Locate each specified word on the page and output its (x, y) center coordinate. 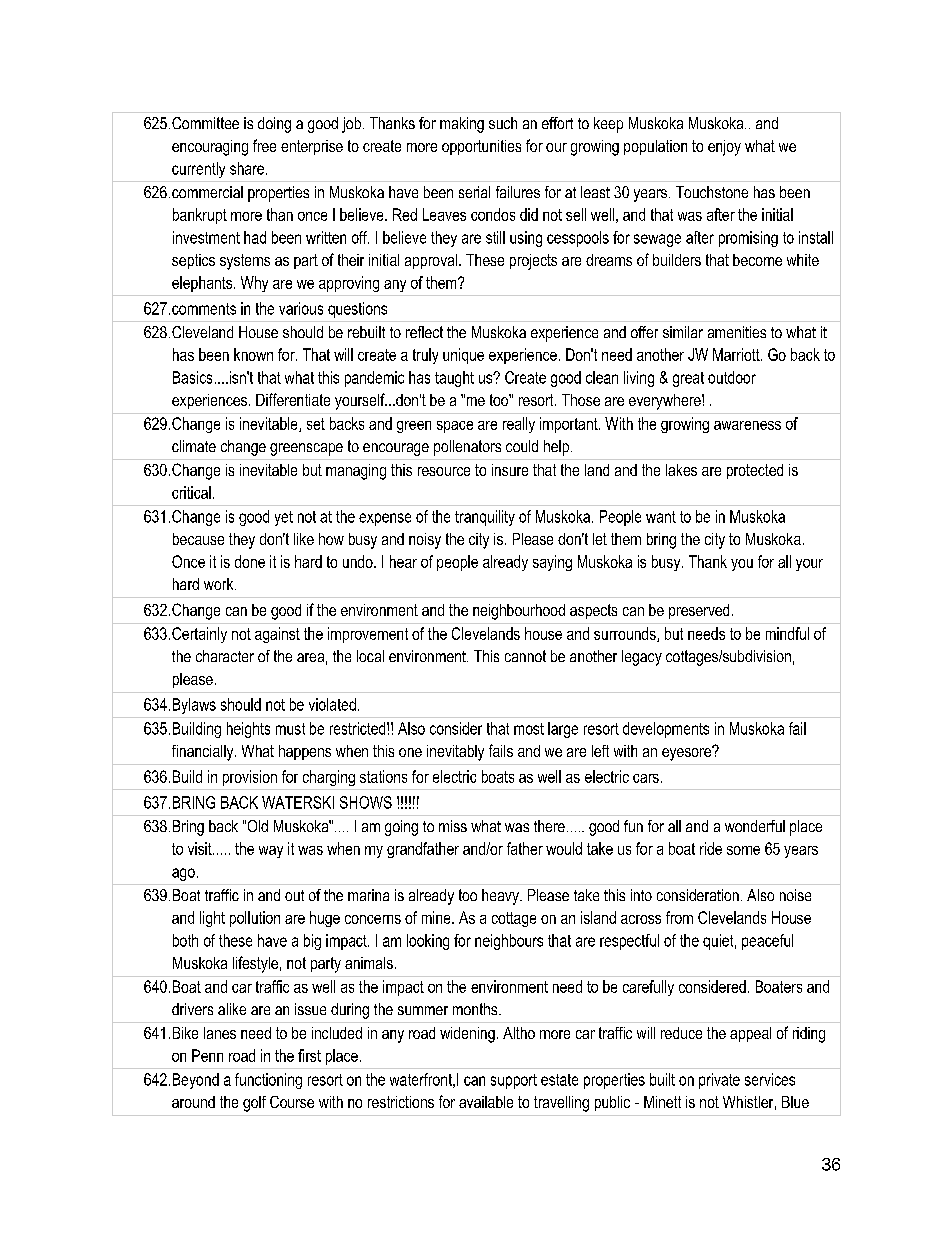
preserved (699, 611)
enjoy (724, 148)
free (264, 145)
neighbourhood (519, 612)
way (271, 852)
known (253, 354)
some (743, 850)
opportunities (481, 147)
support (514, 1081)
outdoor (732, 377)
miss (453, 826)
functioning (268, 1081)
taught (454, 379)
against (277, 635)
